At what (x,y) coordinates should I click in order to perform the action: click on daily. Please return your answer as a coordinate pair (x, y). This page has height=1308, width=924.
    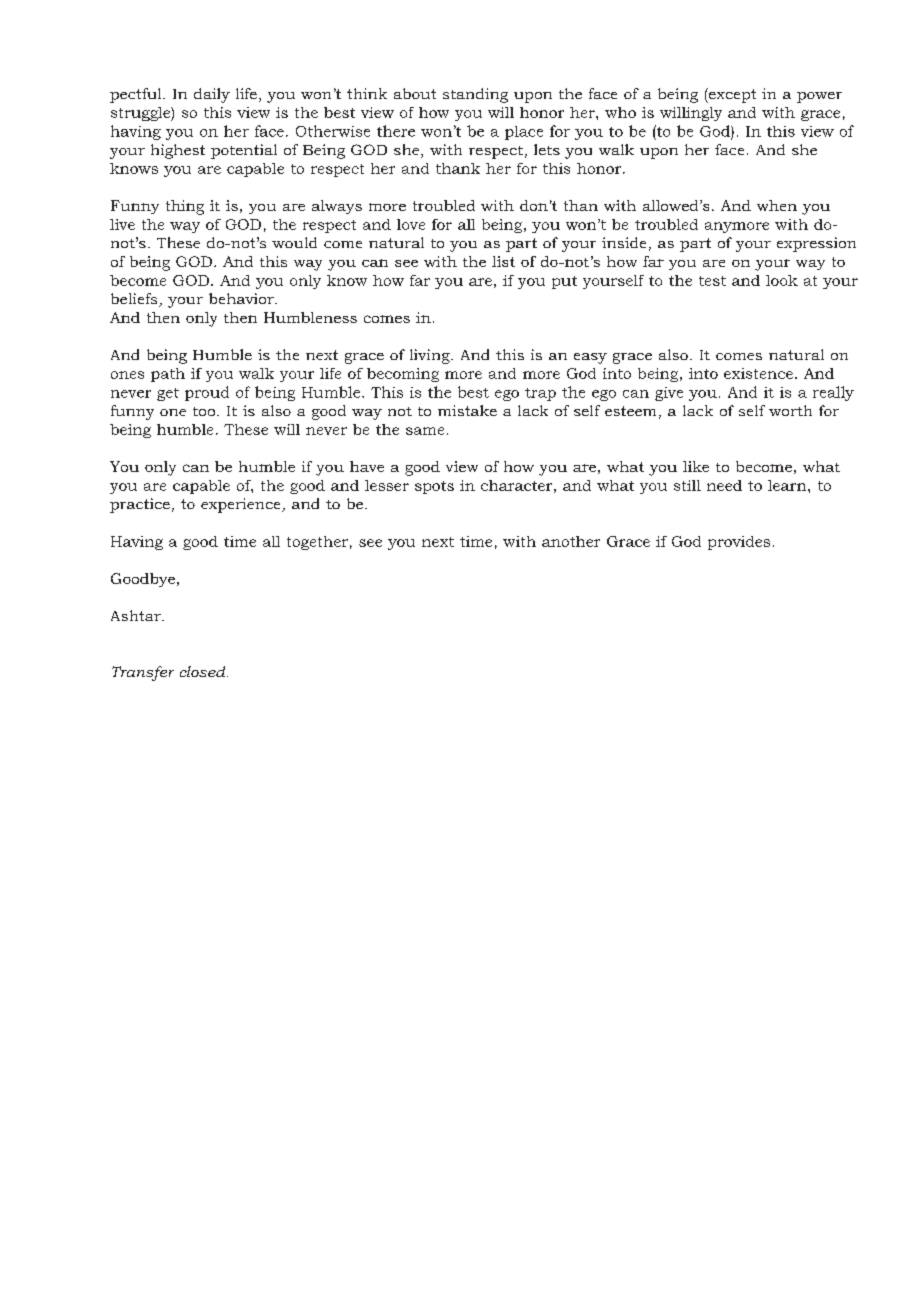
    Looking at the image, I should click on (212, 95).
